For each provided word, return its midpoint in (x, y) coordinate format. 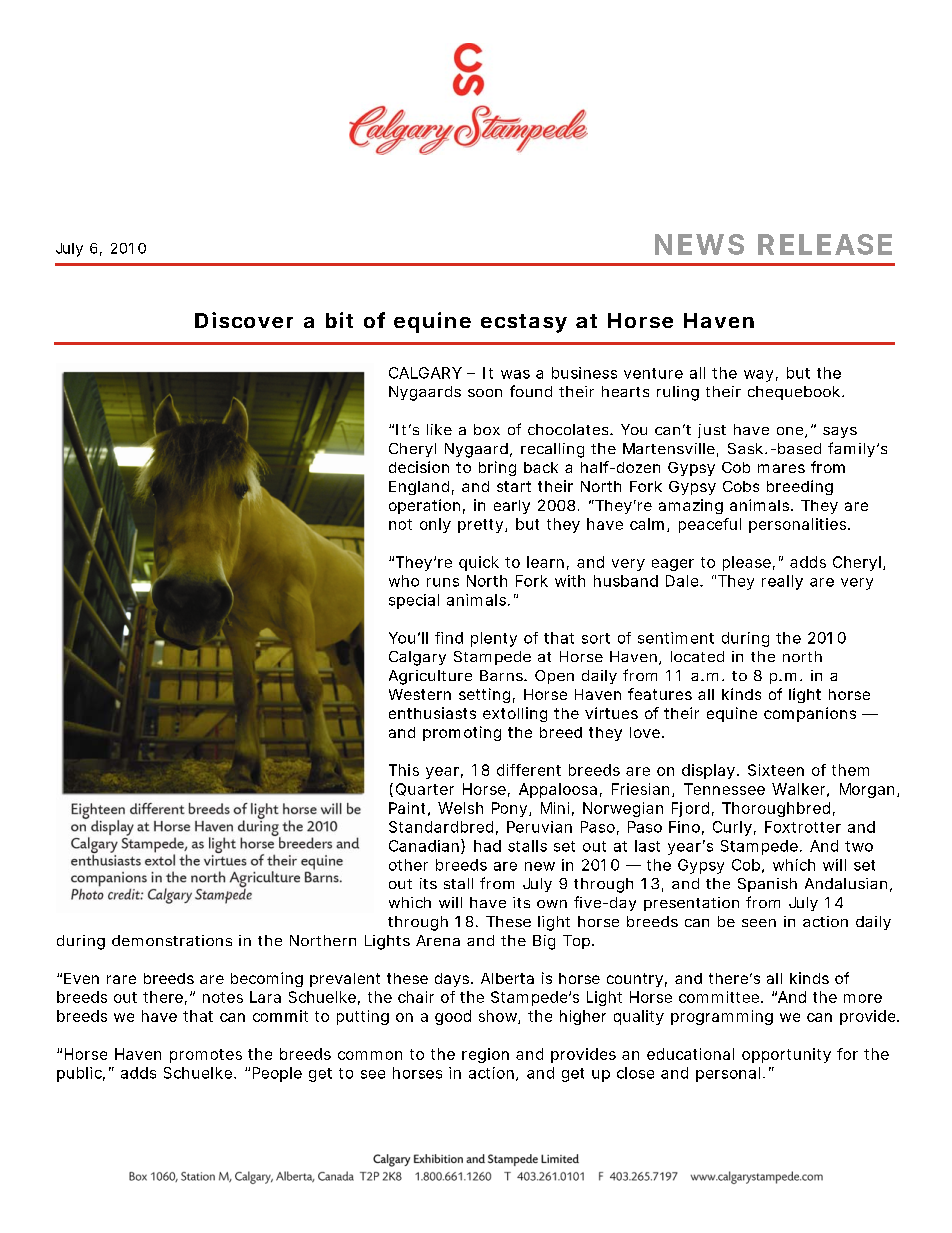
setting (484, 695)
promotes (206, 1056)
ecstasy (524, 323)
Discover (244, 320)
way (758, 376)
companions (810, 714)
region (485, 1055)
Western (420, 694)
